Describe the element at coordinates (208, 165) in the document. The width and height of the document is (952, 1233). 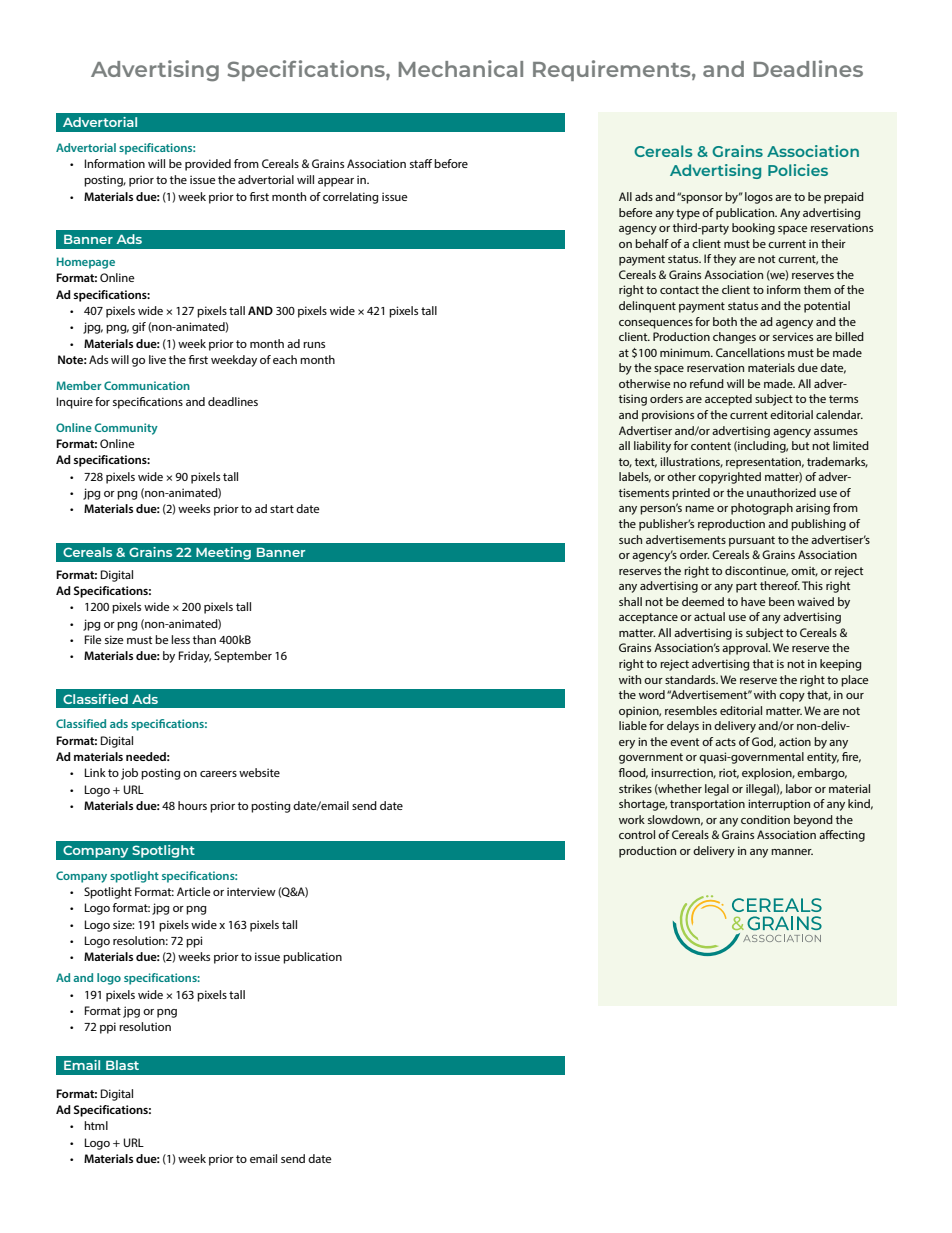
I see `provided` at that location.
